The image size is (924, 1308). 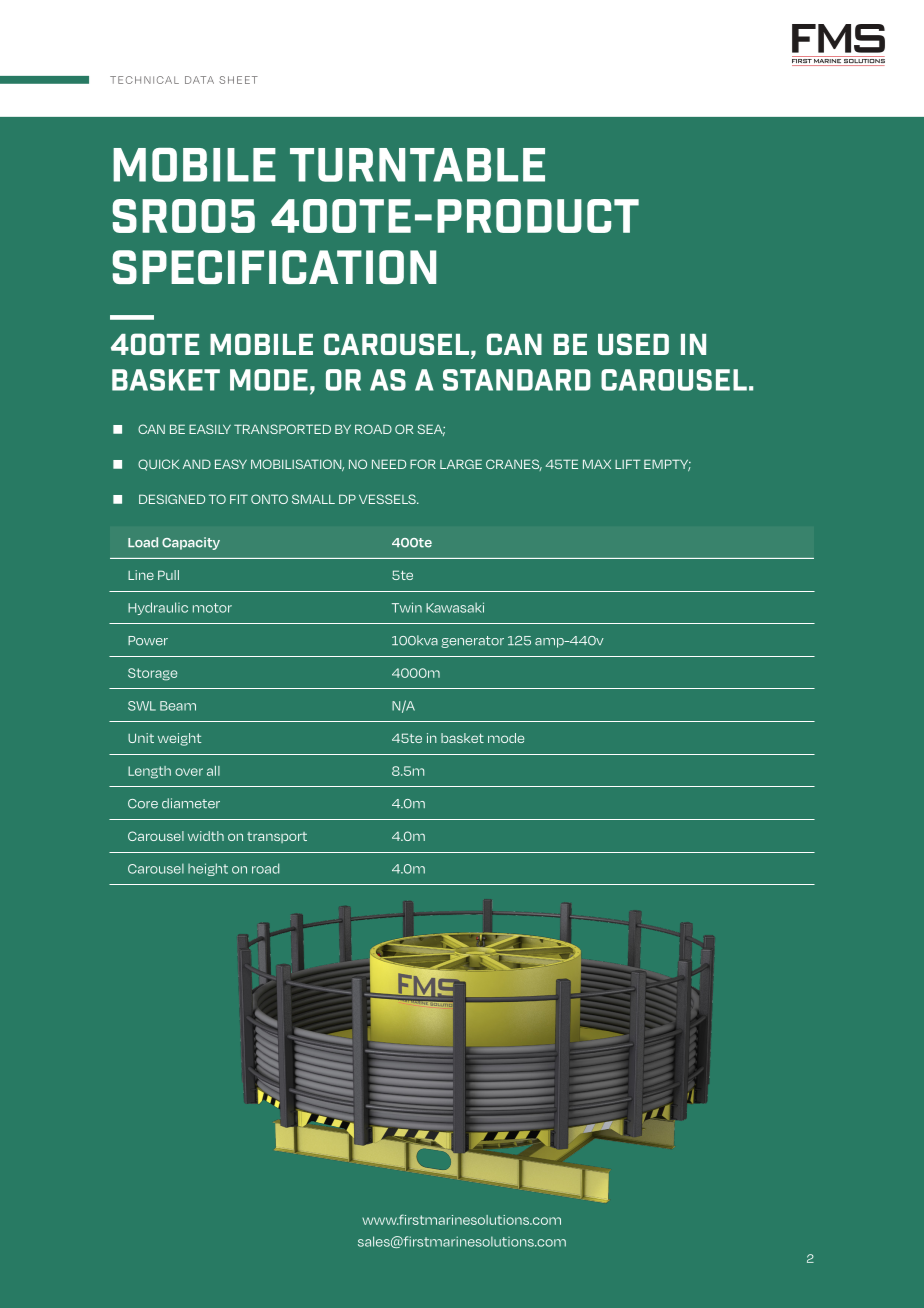 I want to click on DATA, so click(x=199, y=80).
